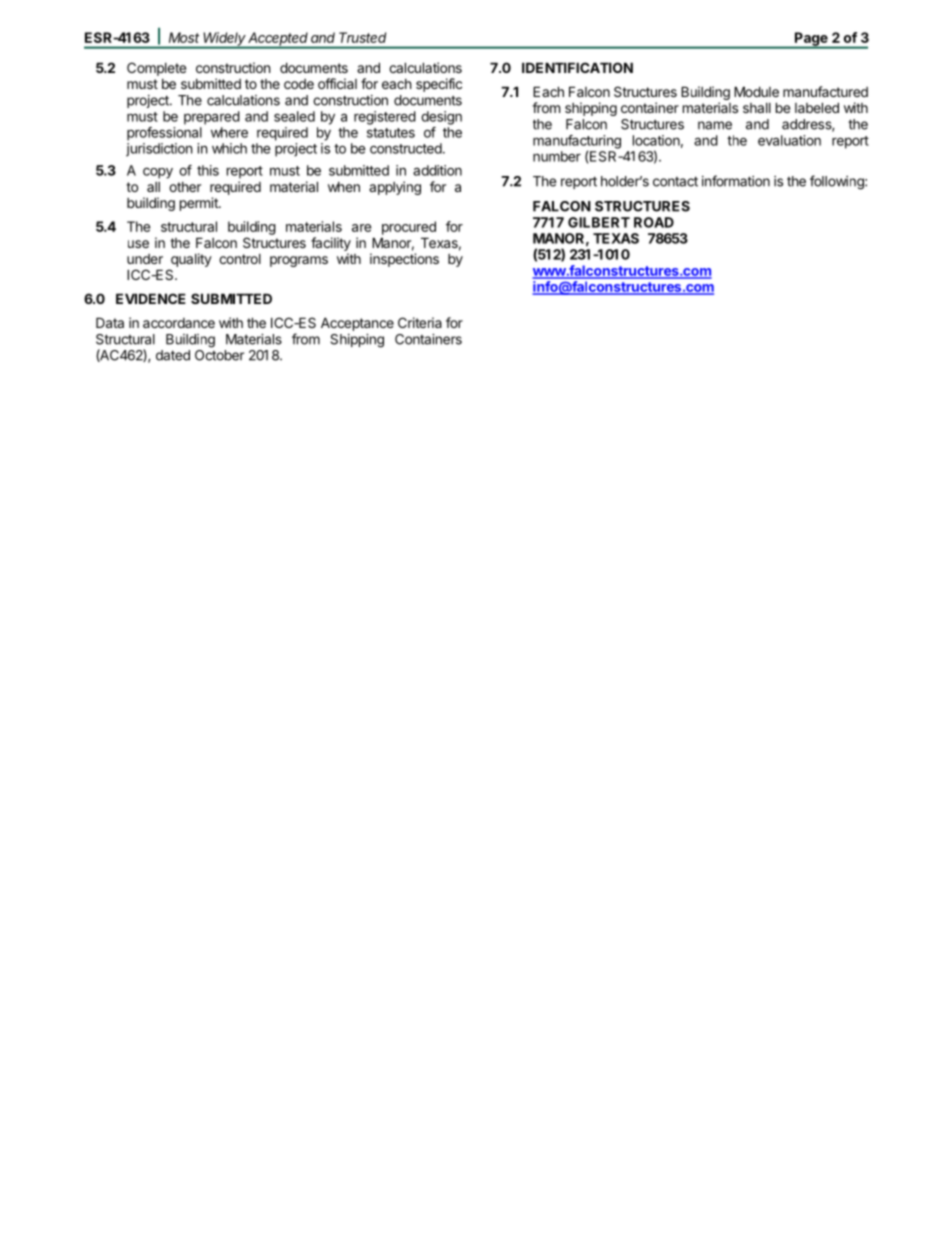 Image resolution: width=952 pixels, height=1233 pixels. Describe the element at coordinates (577, 67) in the screenshot. I see `IDENTIFICATION` at that location.
